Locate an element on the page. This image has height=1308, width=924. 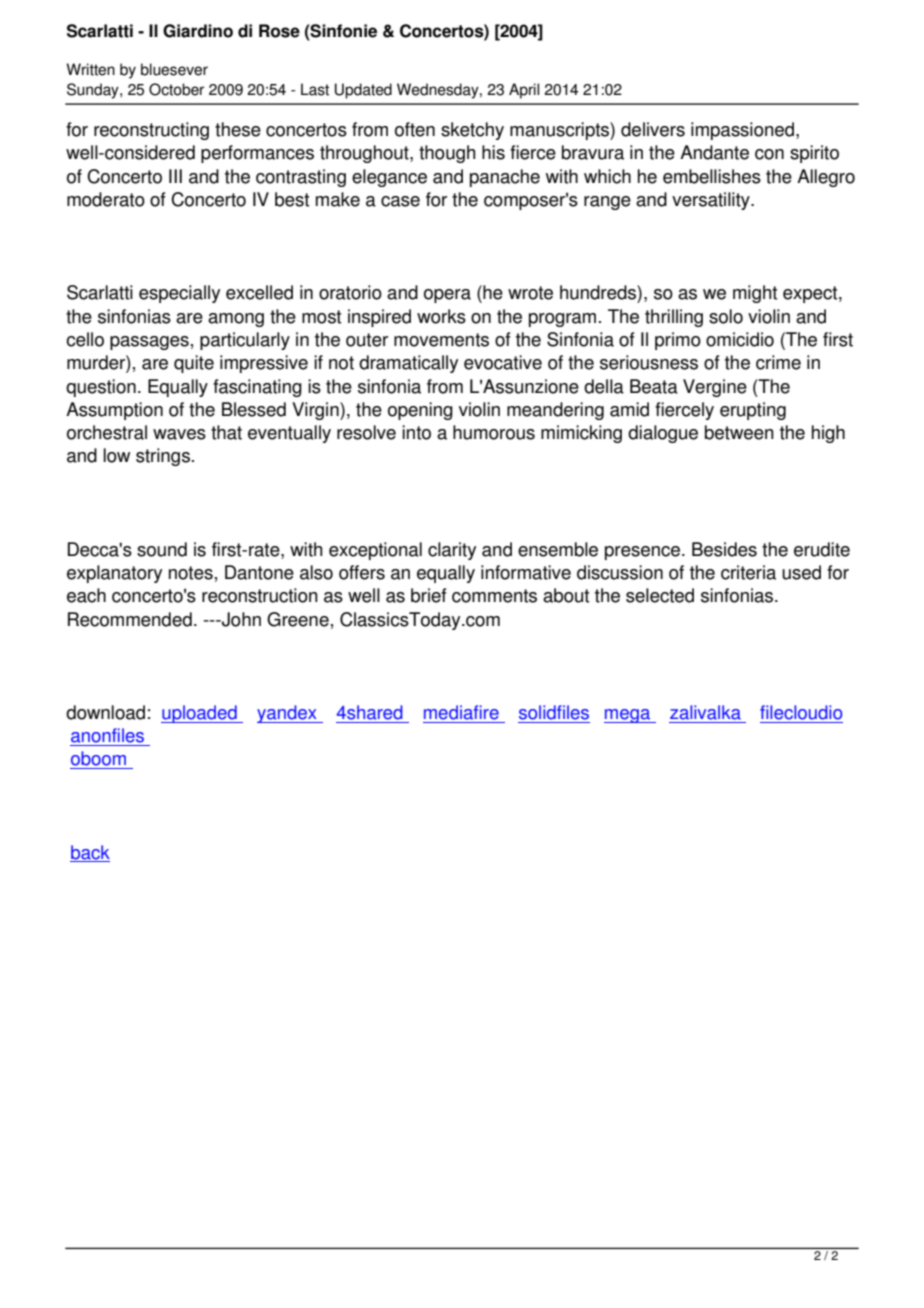
mediafire is located at coordinates (461, 712).
